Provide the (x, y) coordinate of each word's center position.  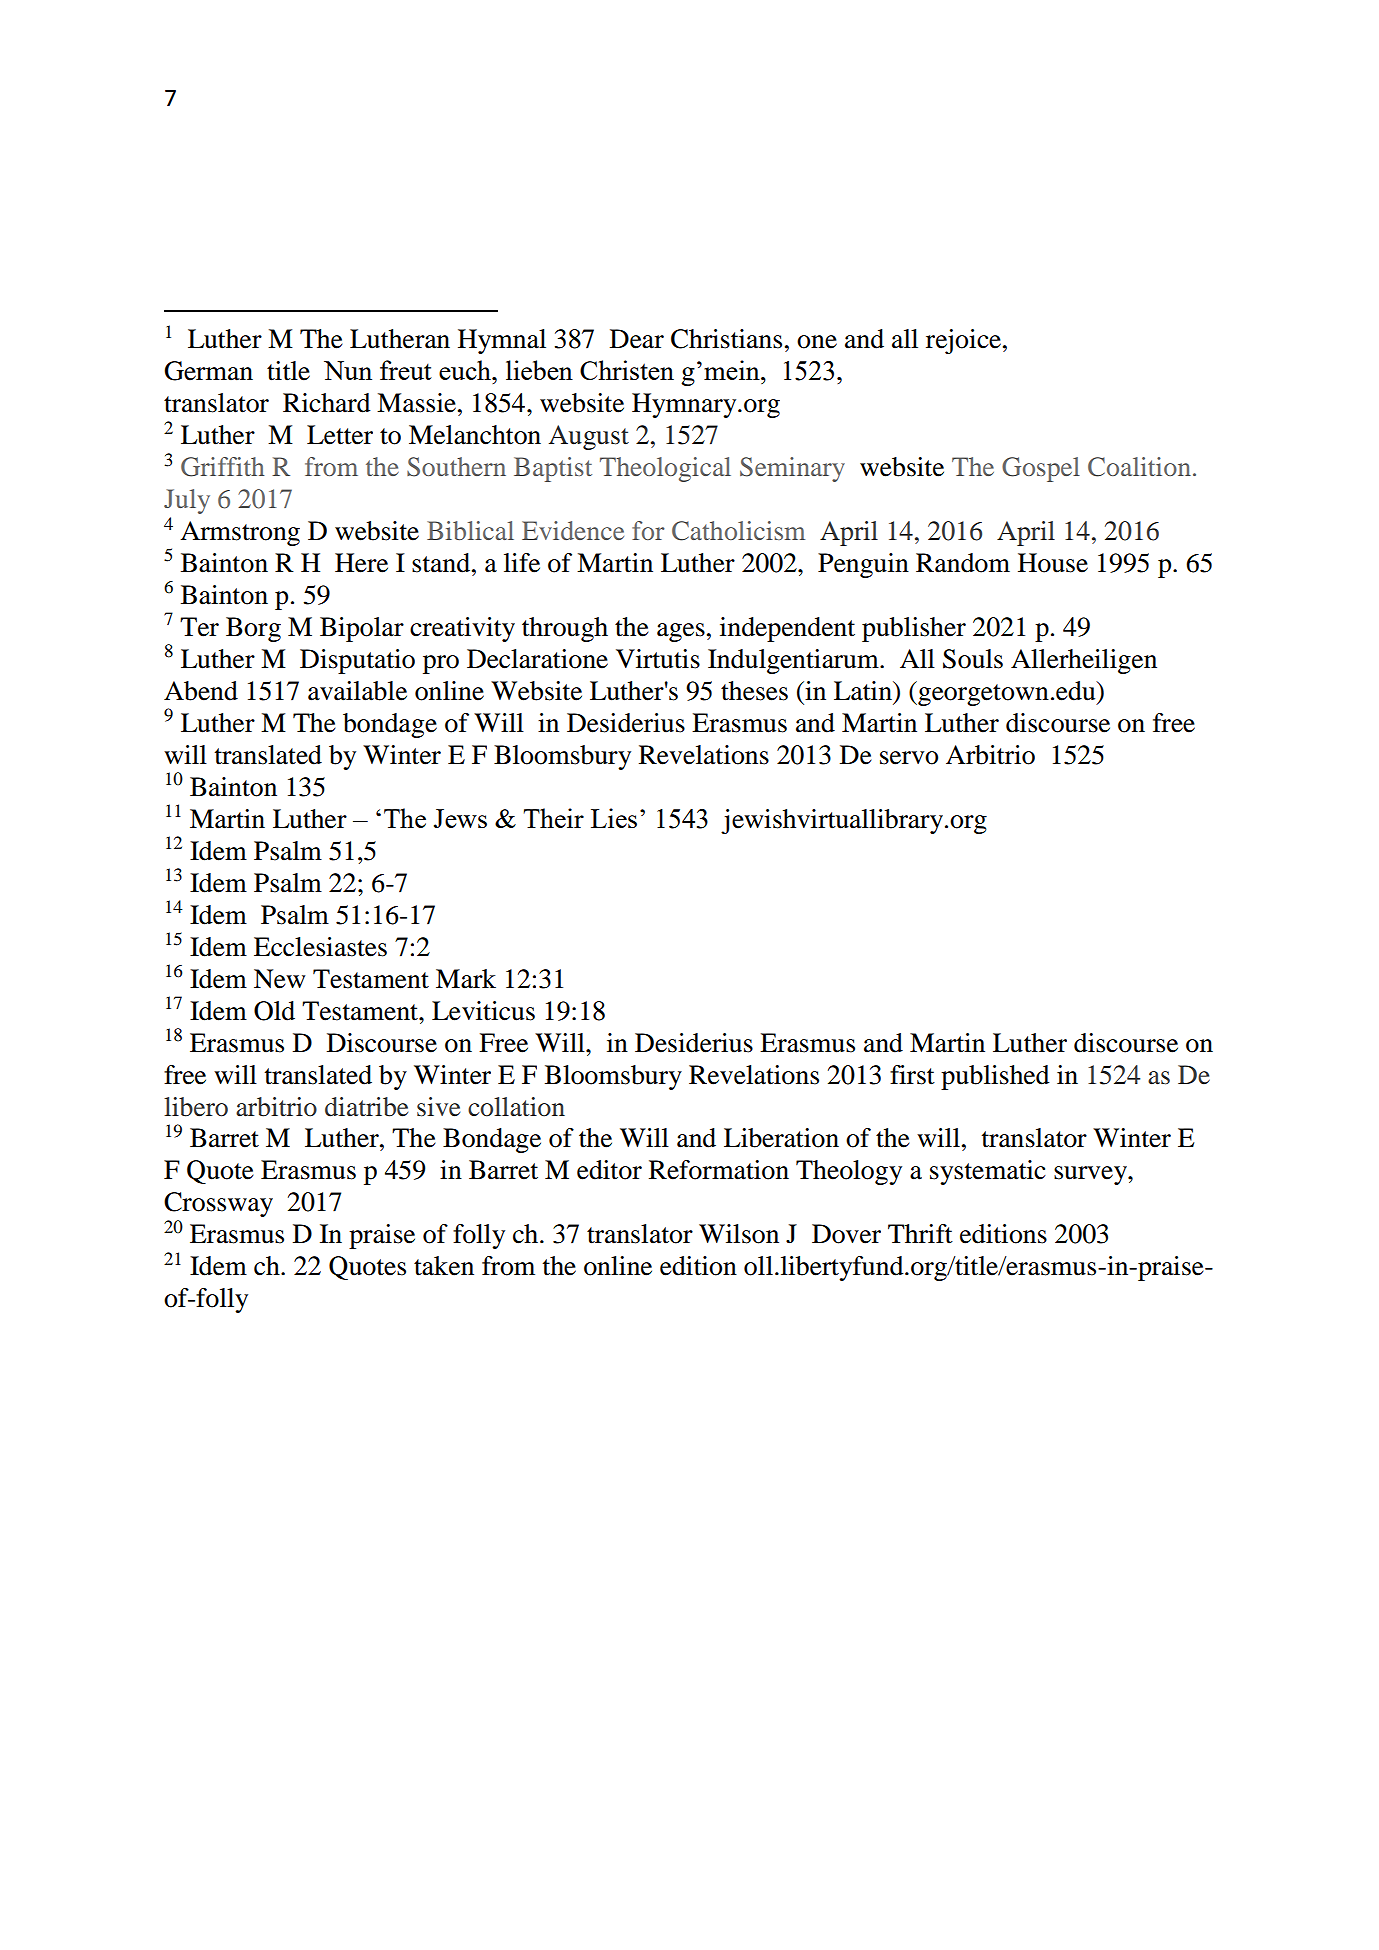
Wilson (739, 1234)
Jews (460, 818)
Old (274, 1011)
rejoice (963, 341)
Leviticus (483, 1011)
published (995, 1077)
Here (361, 563)
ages (681, 632)
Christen (627, 370)
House (1053, 563)
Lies (614, 818)
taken (444, 1266)
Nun (348, 370)
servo (909, 758)
